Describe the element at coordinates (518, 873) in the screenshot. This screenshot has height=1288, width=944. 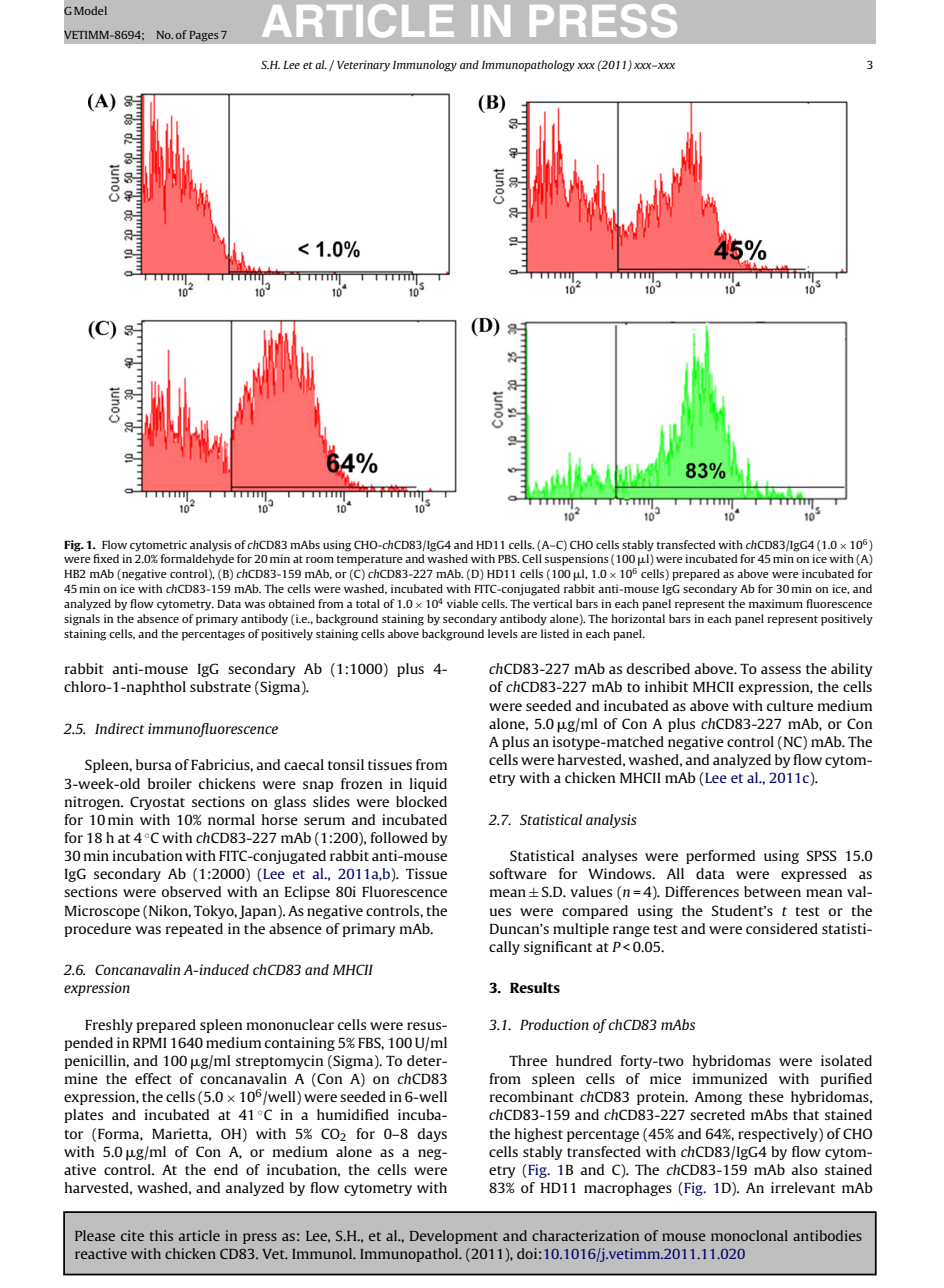
I see `software` at that location.
